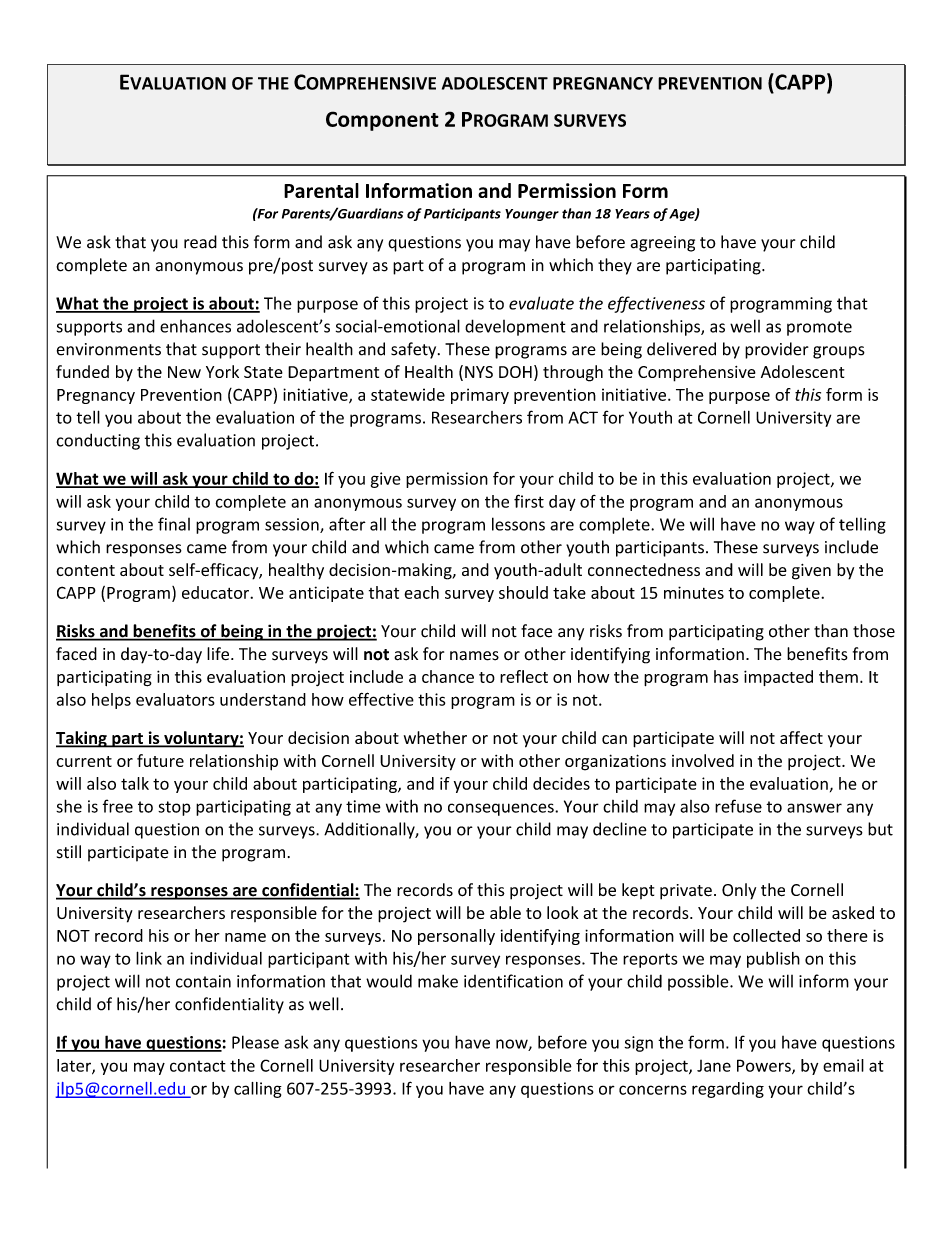 The width and height of the screenshot is (952, 1233). I want to click on should, so click(523, 592).
